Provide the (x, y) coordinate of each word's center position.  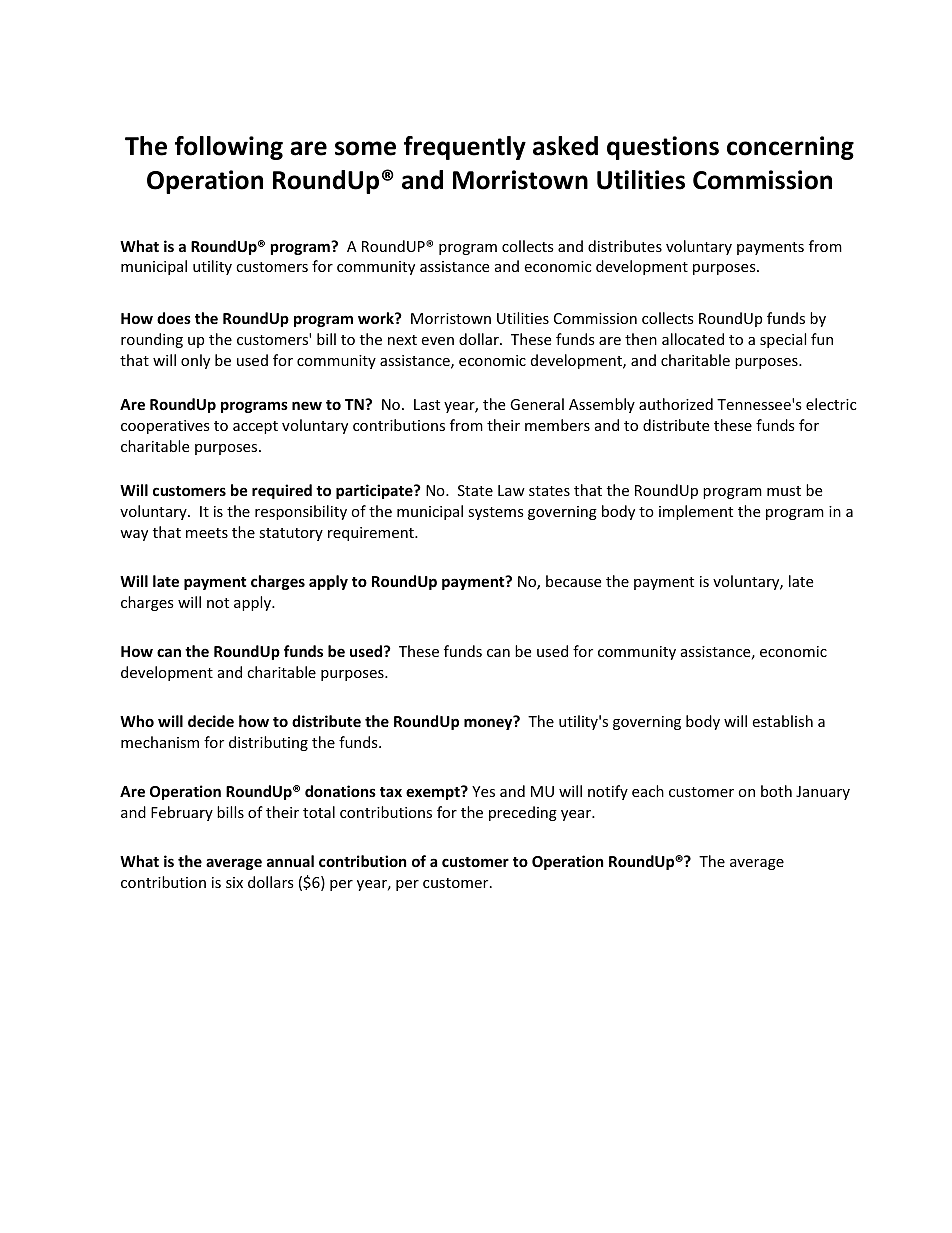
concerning (790, 148)
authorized (676, 404)
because (573, 581)
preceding (523, 813)
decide (211, 721)
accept (255, 427)
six (234, 882)
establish (782, 721)
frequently (465, 148)
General (537, 404)
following (229, 148)
